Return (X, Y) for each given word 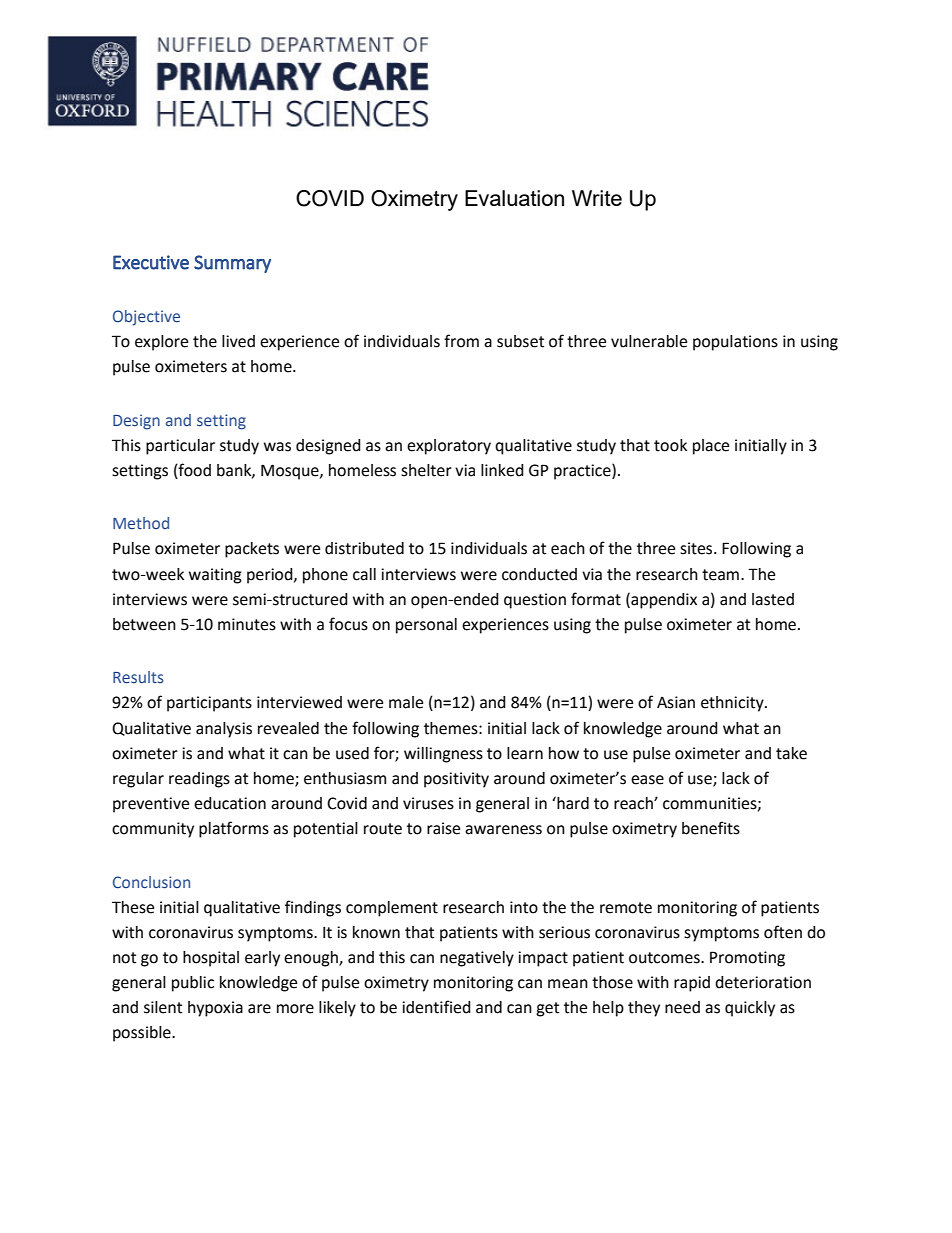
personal (426, 626)
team (720, 575)
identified (436, 1007)
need (682, 1007)
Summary (232, 264)
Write (597, 198)
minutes (247, 624)
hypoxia (215, 1009)
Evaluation (514, 198)
